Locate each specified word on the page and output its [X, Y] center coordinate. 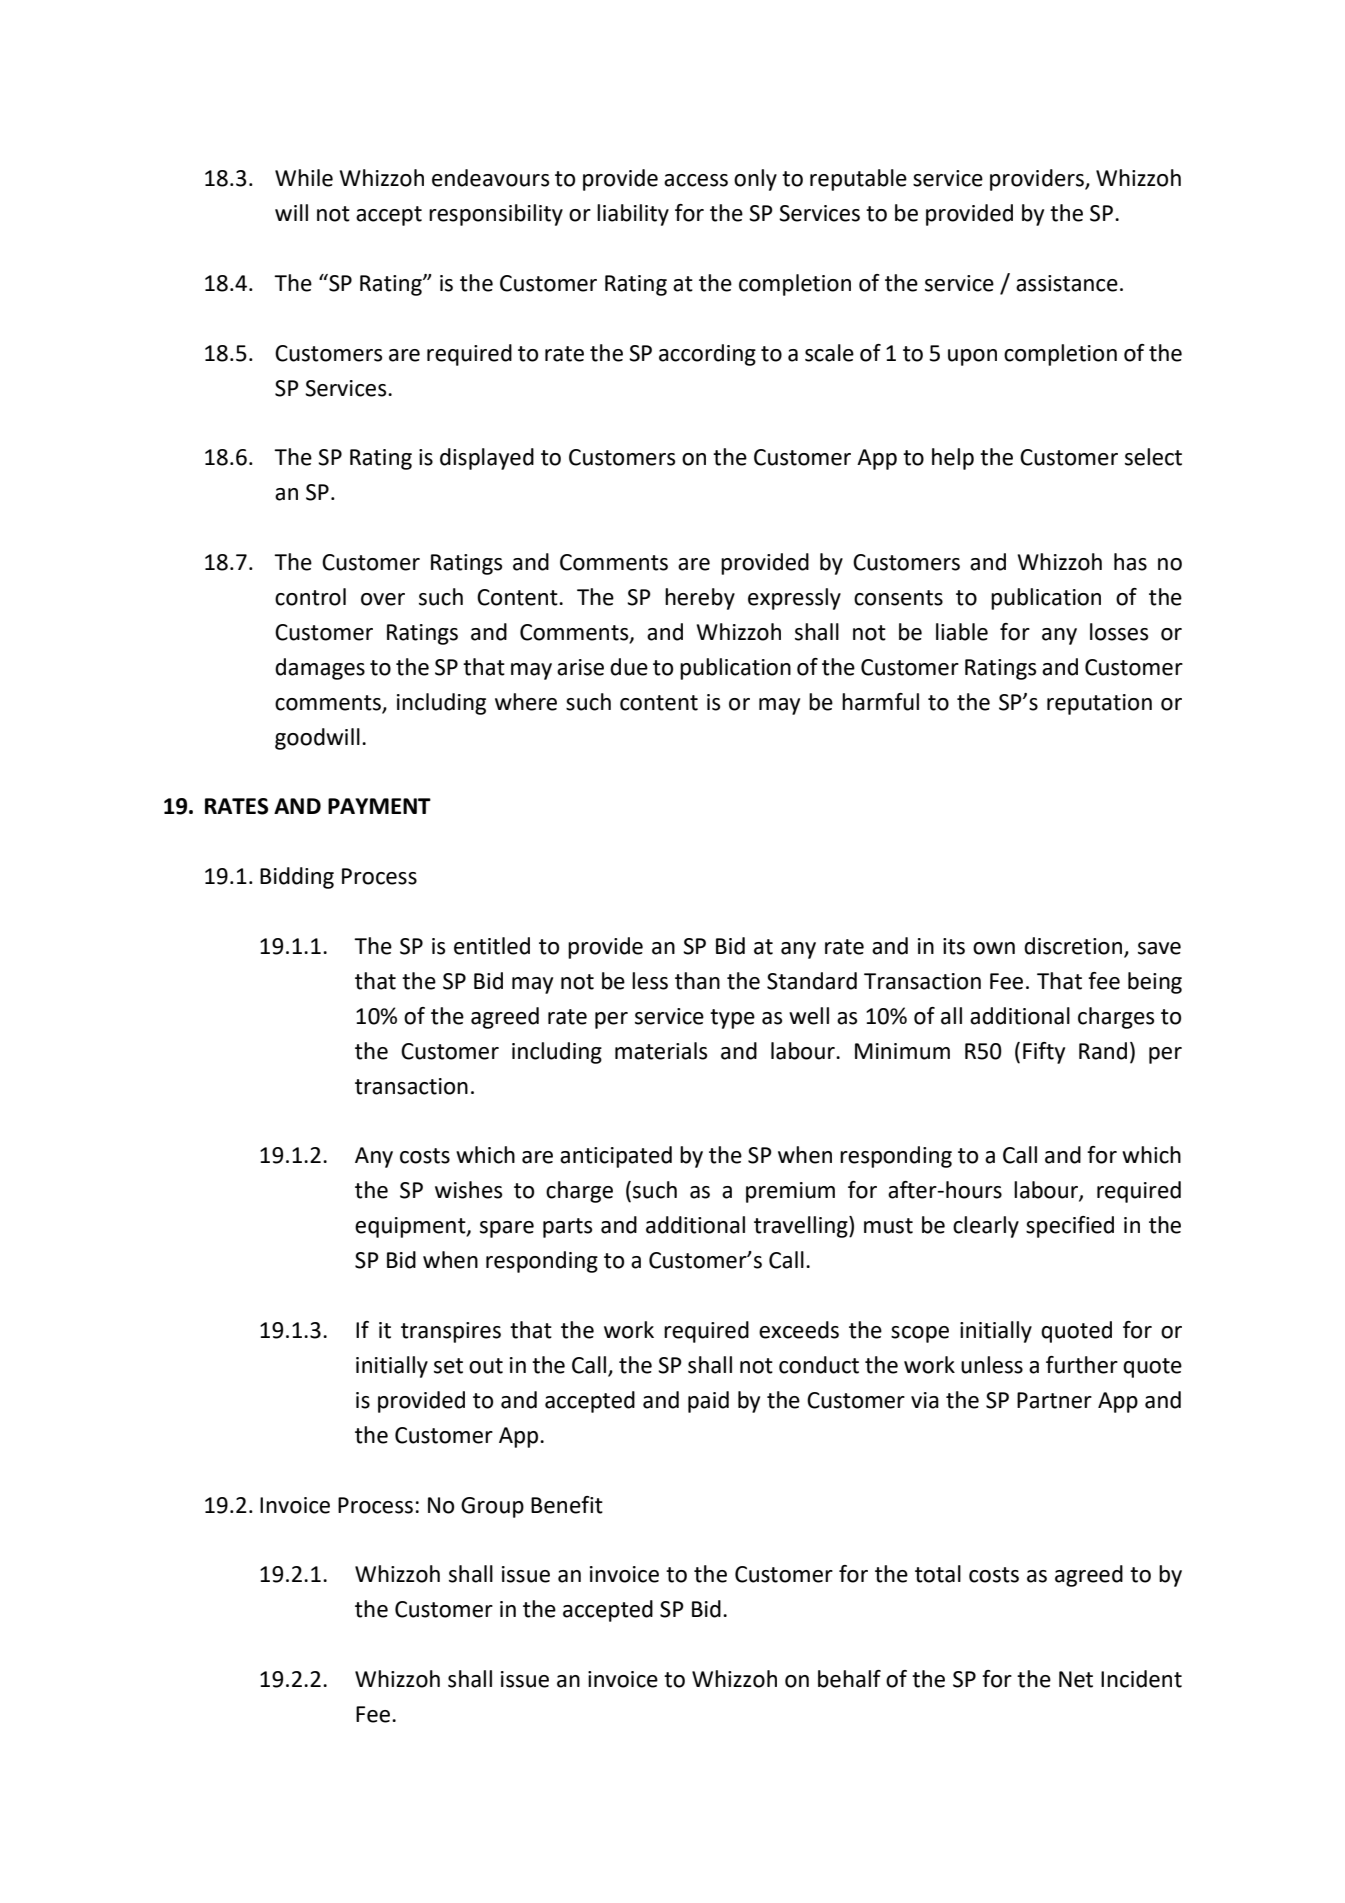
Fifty [1044, 1053]
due [629, 667]
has [1130, 562]
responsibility [496, 215]
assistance [1067, 283]
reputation [1099, 704]
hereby [700, 599]
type [732, 1019]
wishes [468, 1190]
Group [492, 1507]
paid [708, 1402]
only [755, 180]
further [1082, 1365]
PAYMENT [379, 806]
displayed [487, 459]
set [448, 1366]
